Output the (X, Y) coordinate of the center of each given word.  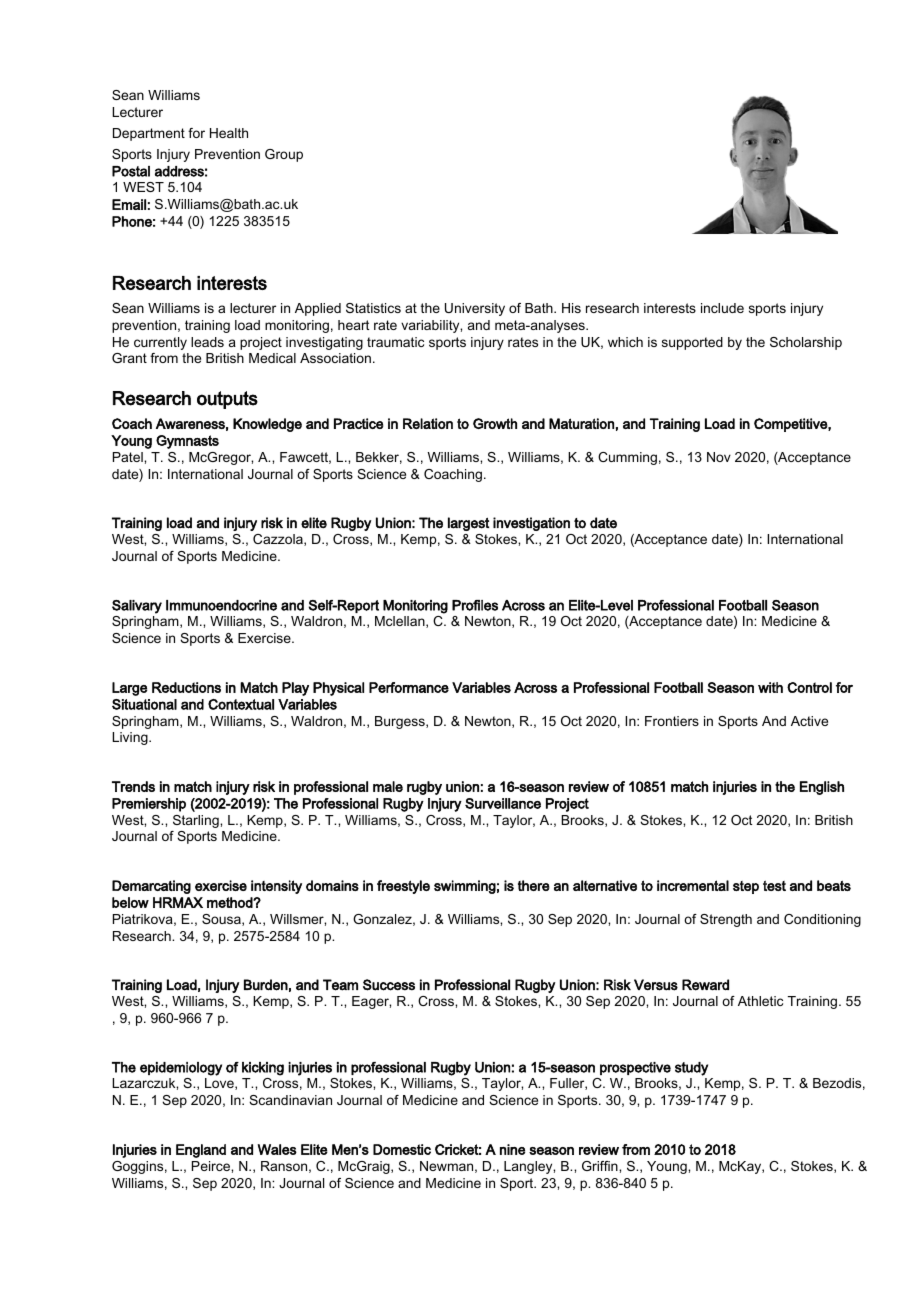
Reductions (186, 687)
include (722, 308)
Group (284, 155)
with (770, 687)
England (201, 1151)
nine (512, 1149)
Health (229, 133)
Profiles (475, 605)
